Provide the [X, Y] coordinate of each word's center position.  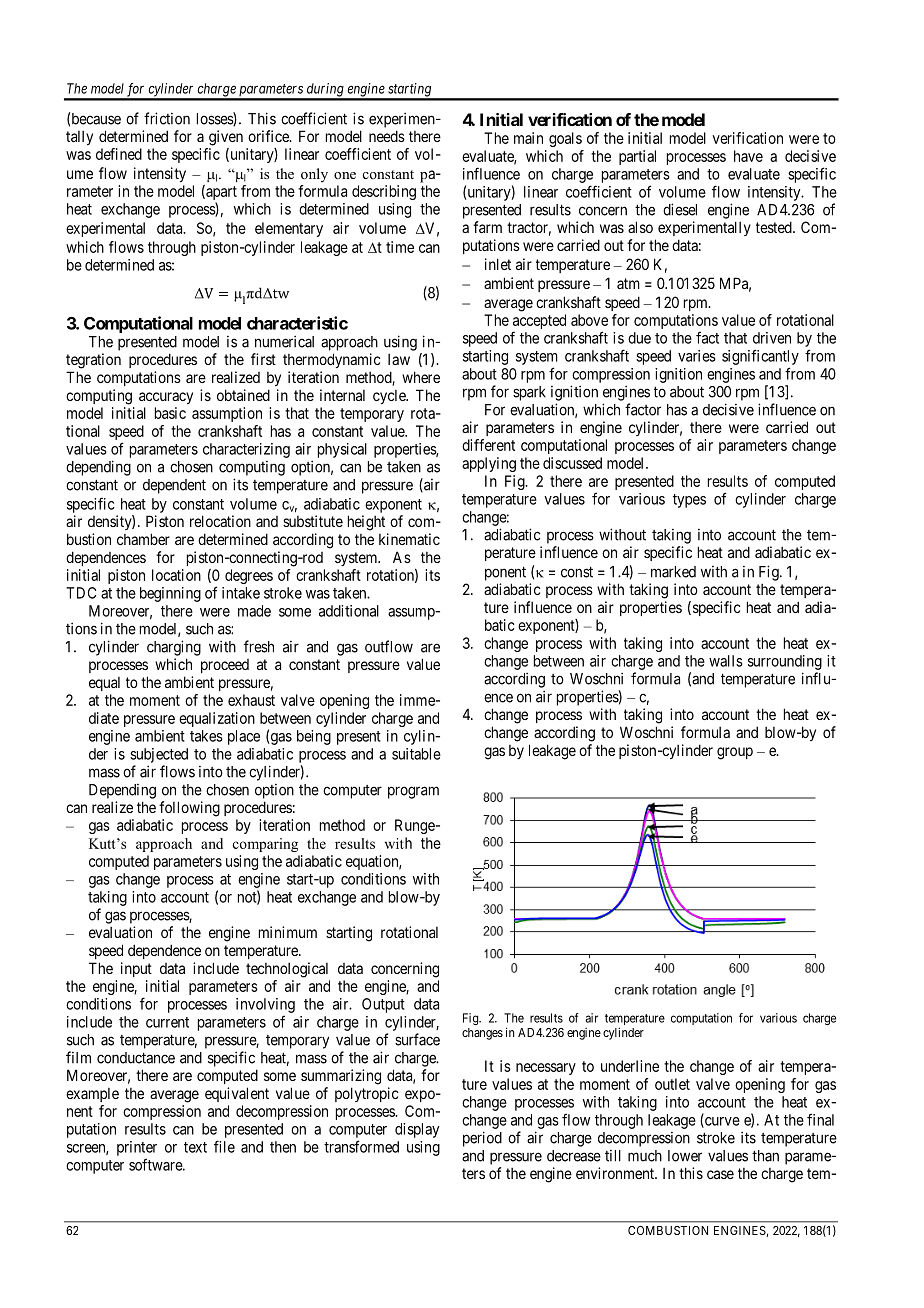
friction [167, 118]
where [421, 377]
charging [174, 648]
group [735, 753]
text [195, 1147]
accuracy [166, 398]
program [413, 792]
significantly [760, 357]
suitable [416, 754]
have [748, 156]
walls [726, 661]
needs [387, 136]
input [136, 969]
